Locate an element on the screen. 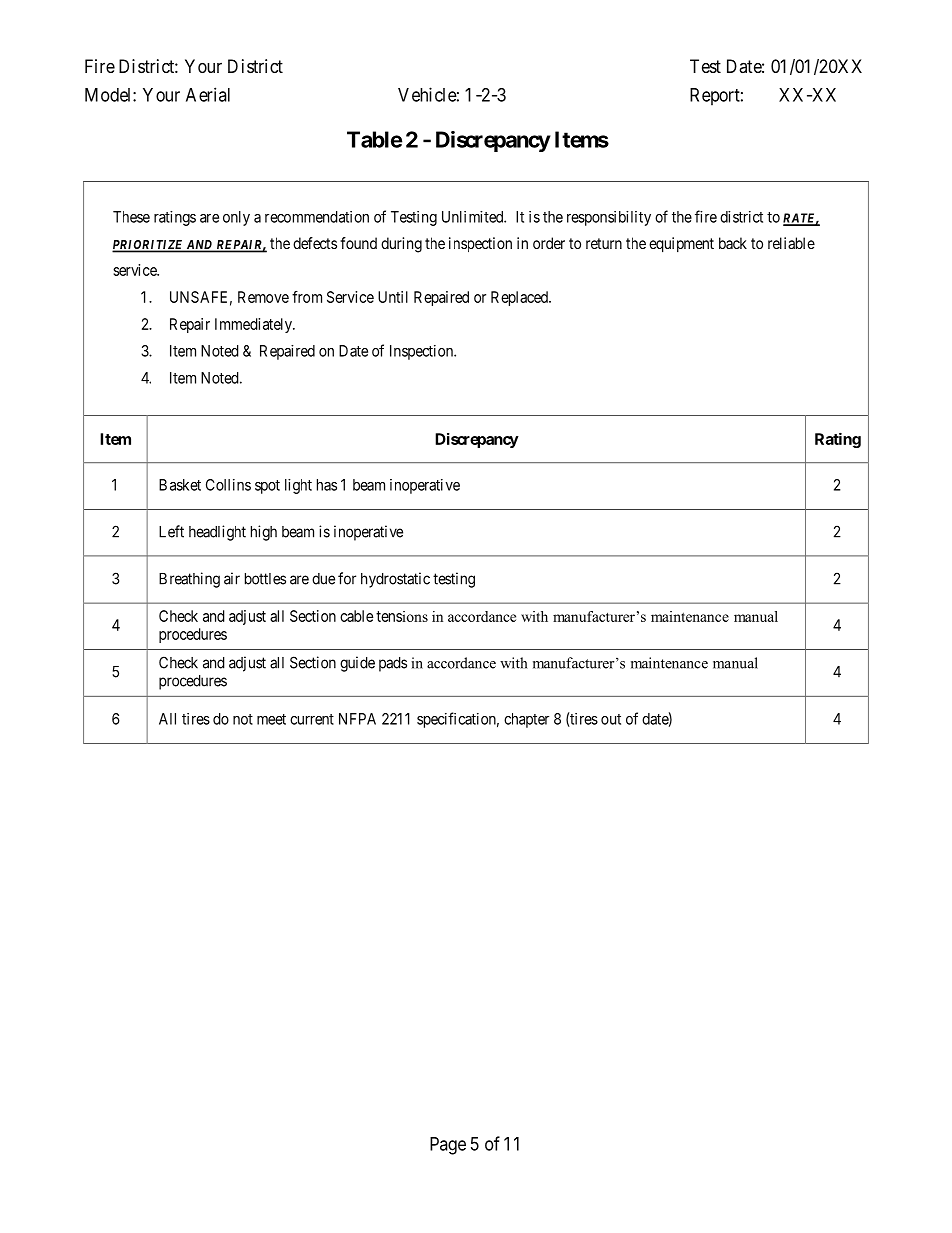 The image size is (952, 1233). tensions is located at coordinates (402, 616).
